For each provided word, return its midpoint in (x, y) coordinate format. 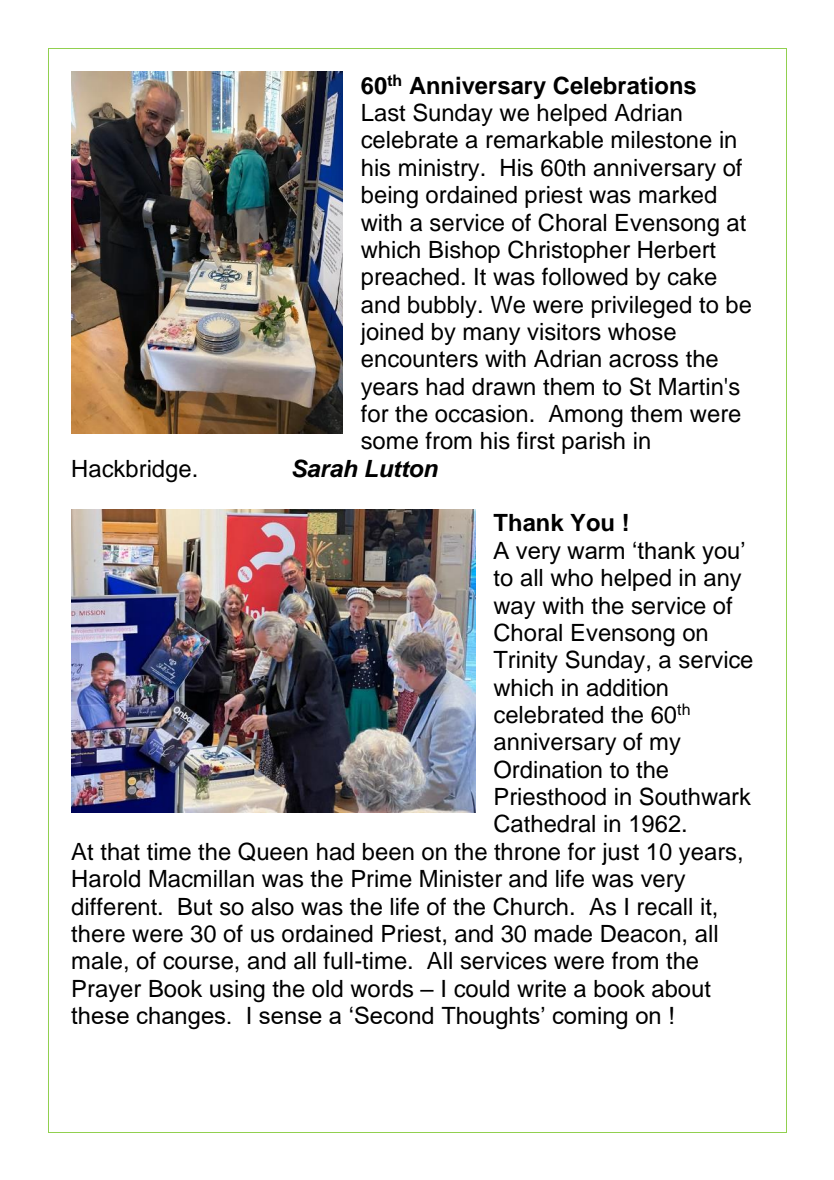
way (514, 610)
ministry (440, 170)
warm (595, 552)
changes (182, 1018)
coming (590, 1018)
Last (384, 113)
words (382, 989)
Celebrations (624, 85)
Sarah (325, 468)
